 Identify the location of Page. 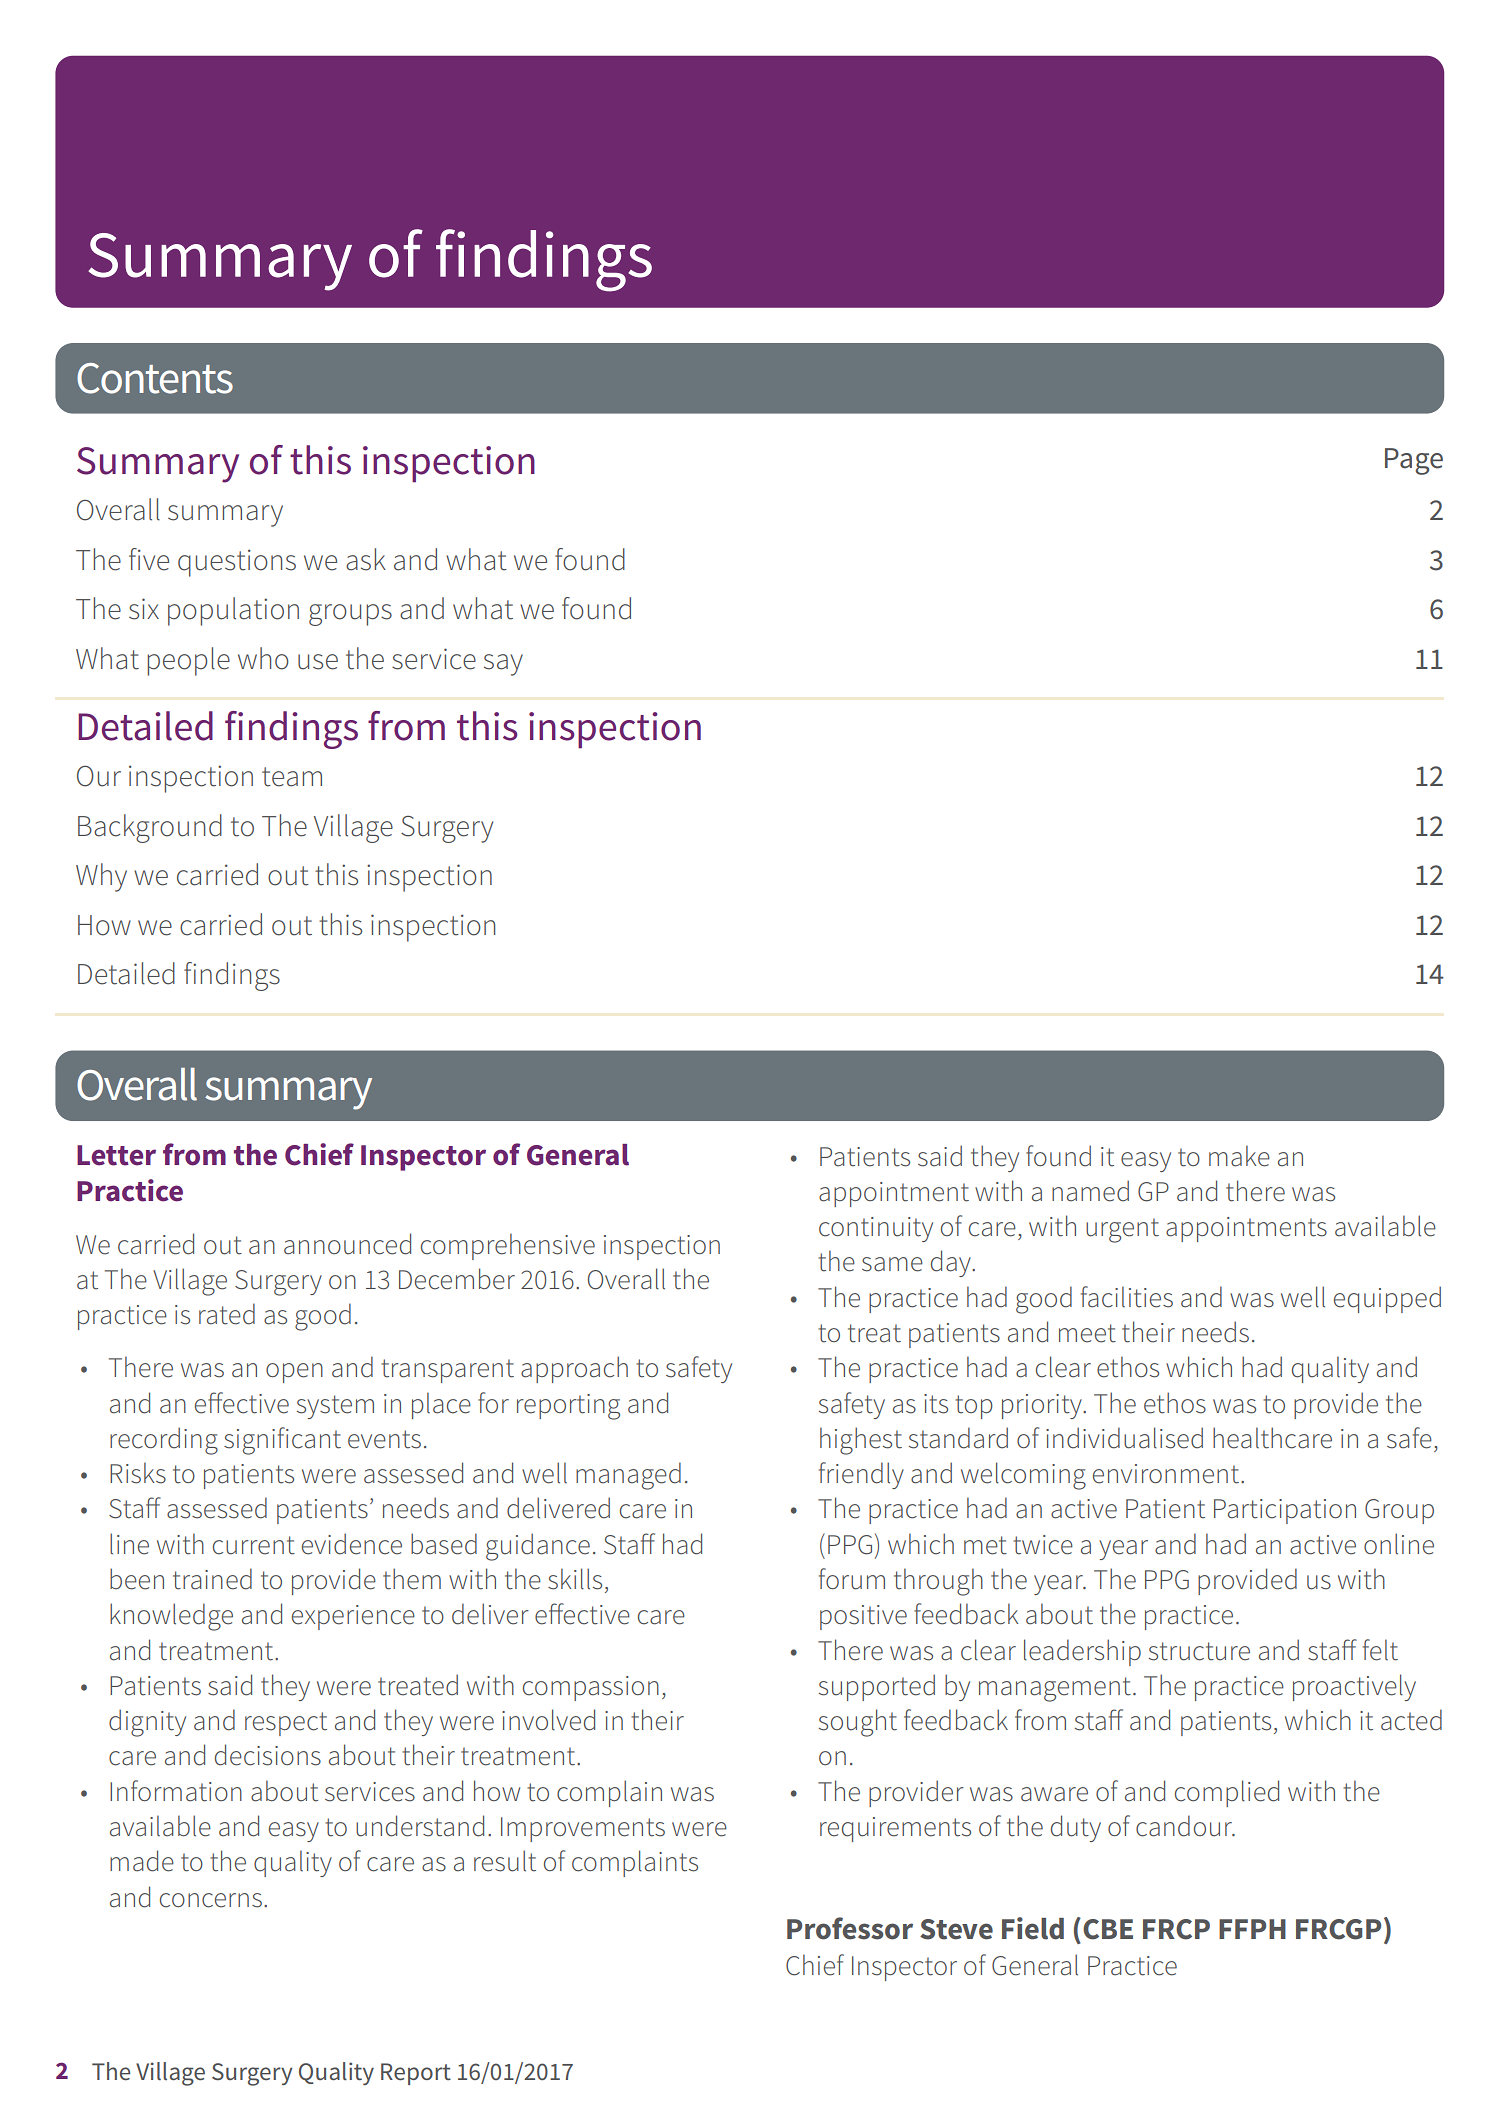
(1414, 461).
